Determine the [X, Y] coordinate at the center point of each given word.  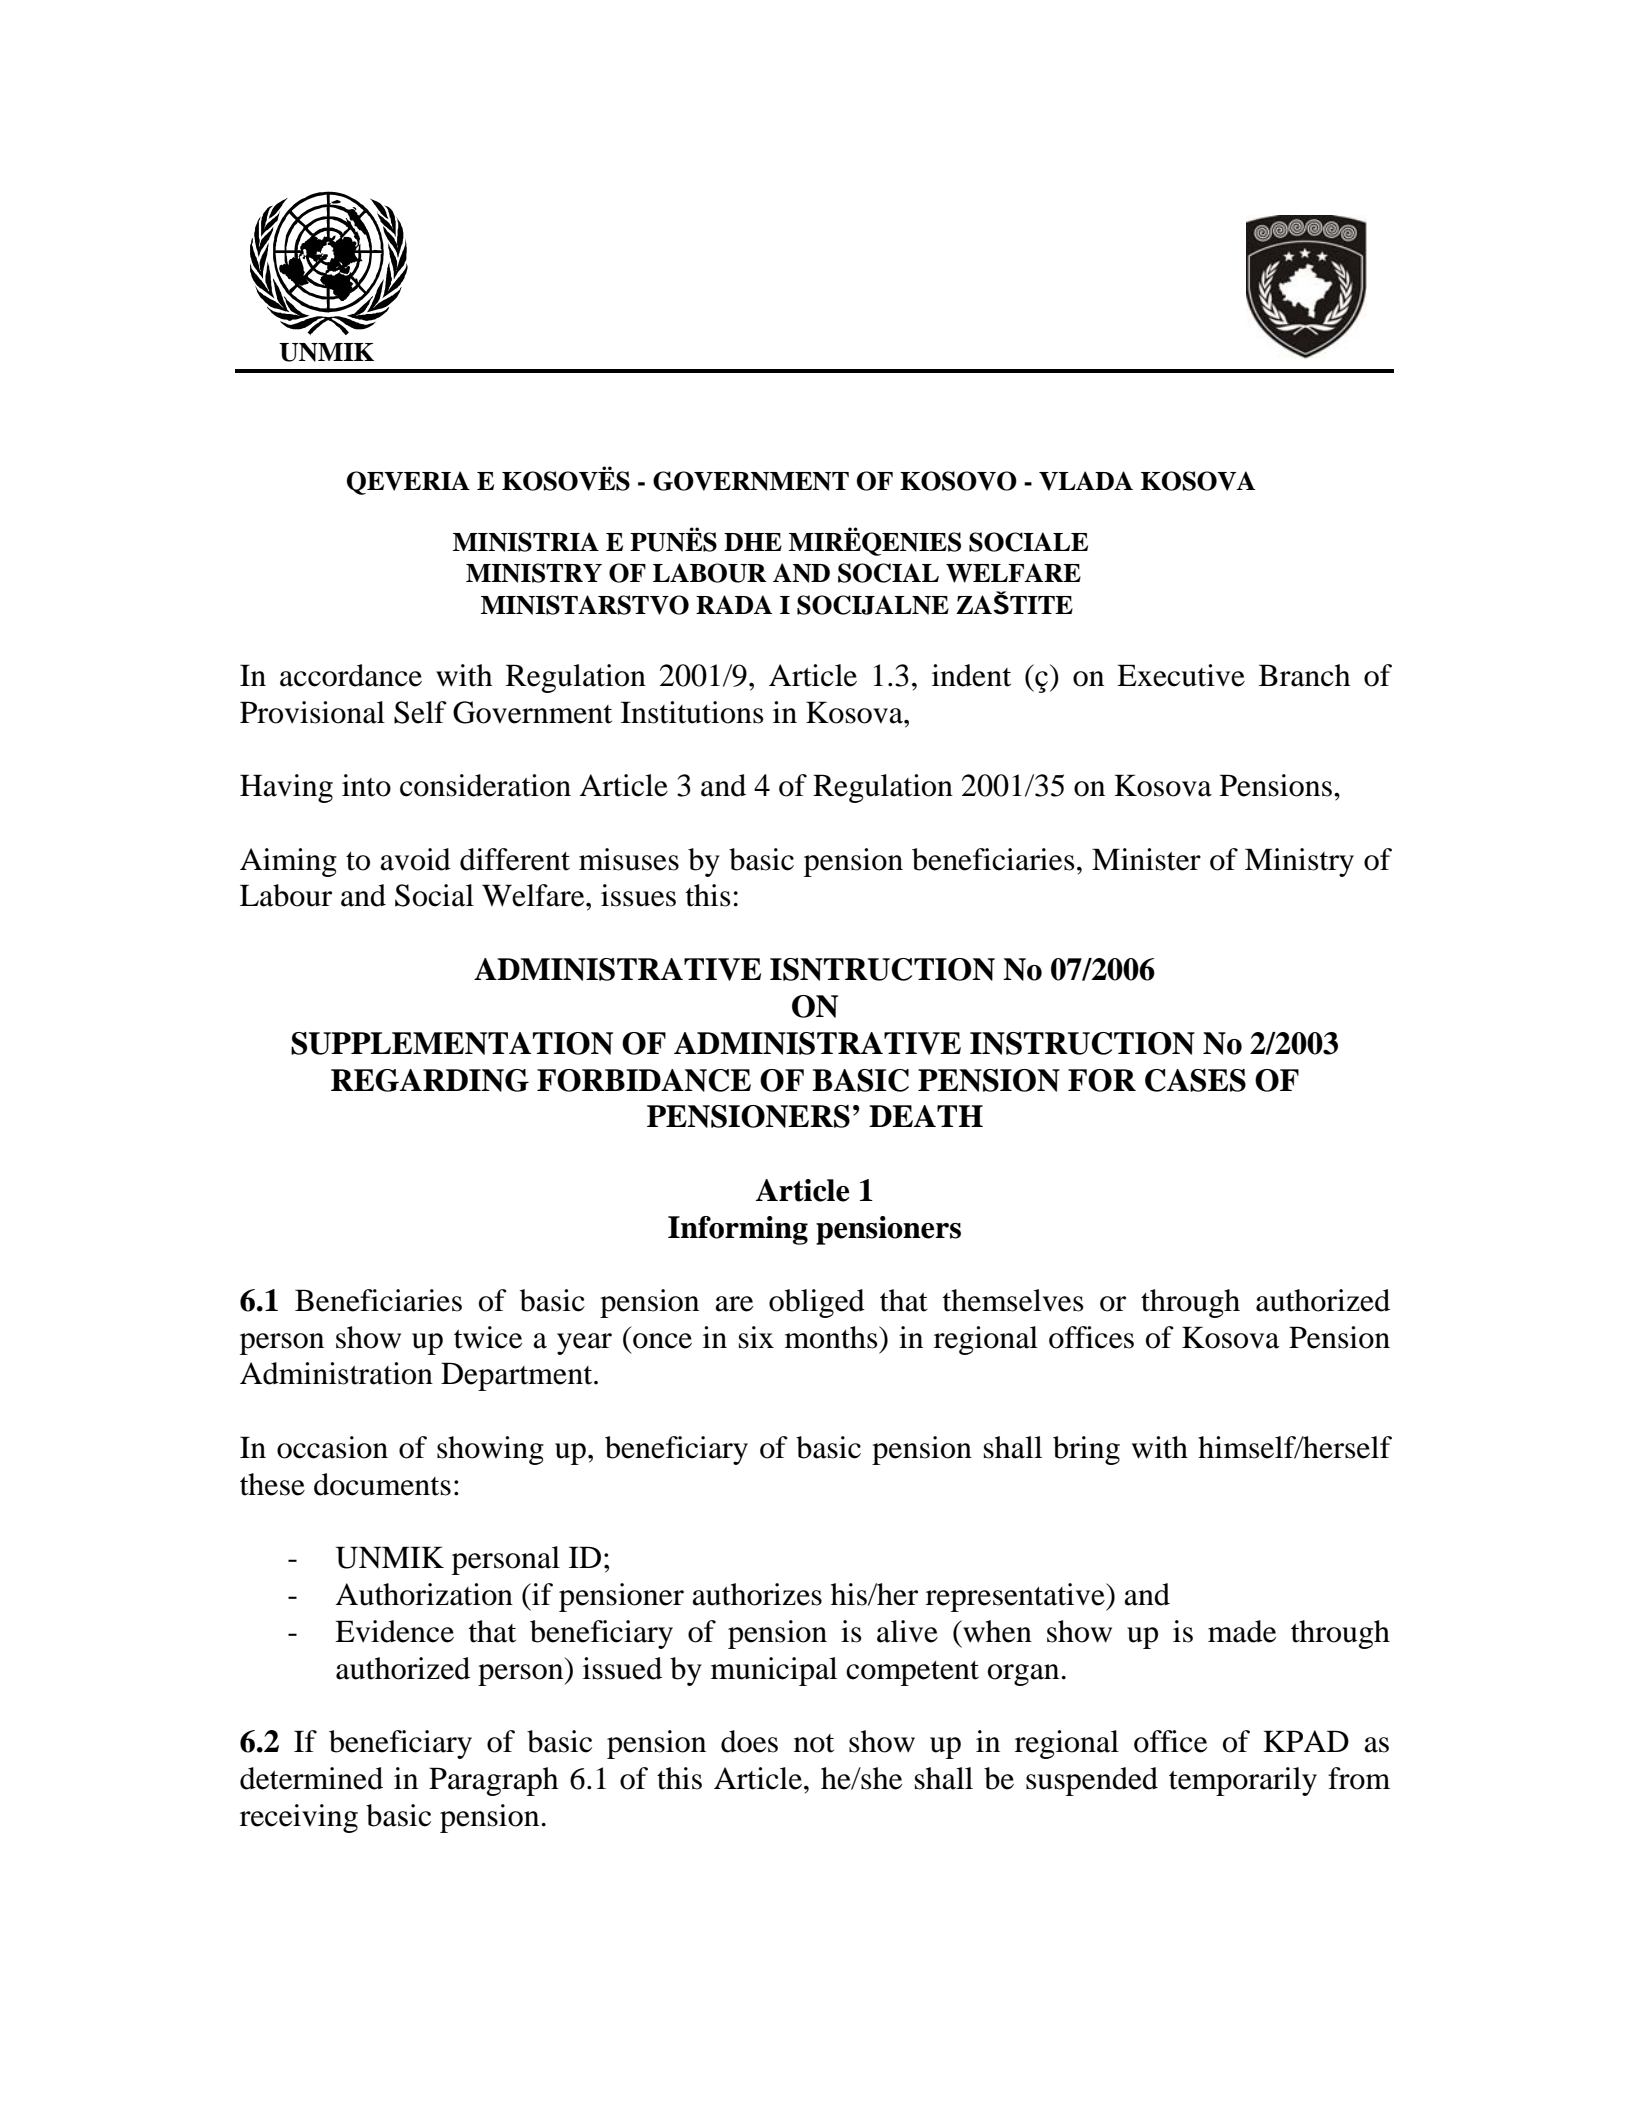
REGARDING [430, 1080]
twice [488, 1337]
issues [638, 895]
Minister [1146, 859]
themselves [1013, 1300]
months [832, 1337]
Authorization [424, 1594]
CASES [1195, 1080]
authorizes [757, 1594]
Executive [1181, 675]
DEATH [926, 1116]
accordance [351, 675]
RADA [734, 604]
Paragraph [493, 1781]
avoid [415, 859]
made [1242, 1631]
